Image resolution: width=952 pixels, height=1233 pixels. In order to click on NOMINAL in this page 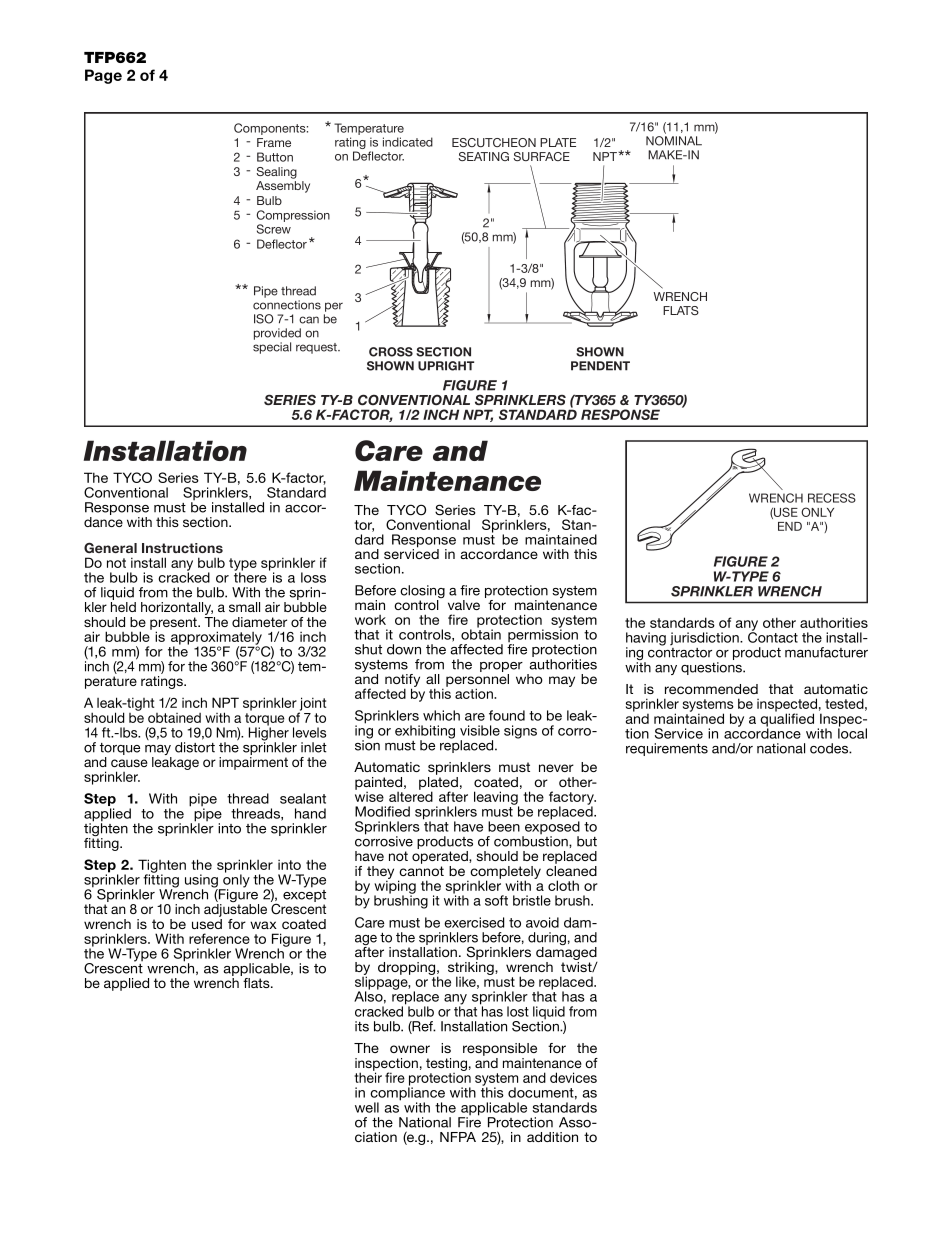, I will do `click(674, 141)`.
